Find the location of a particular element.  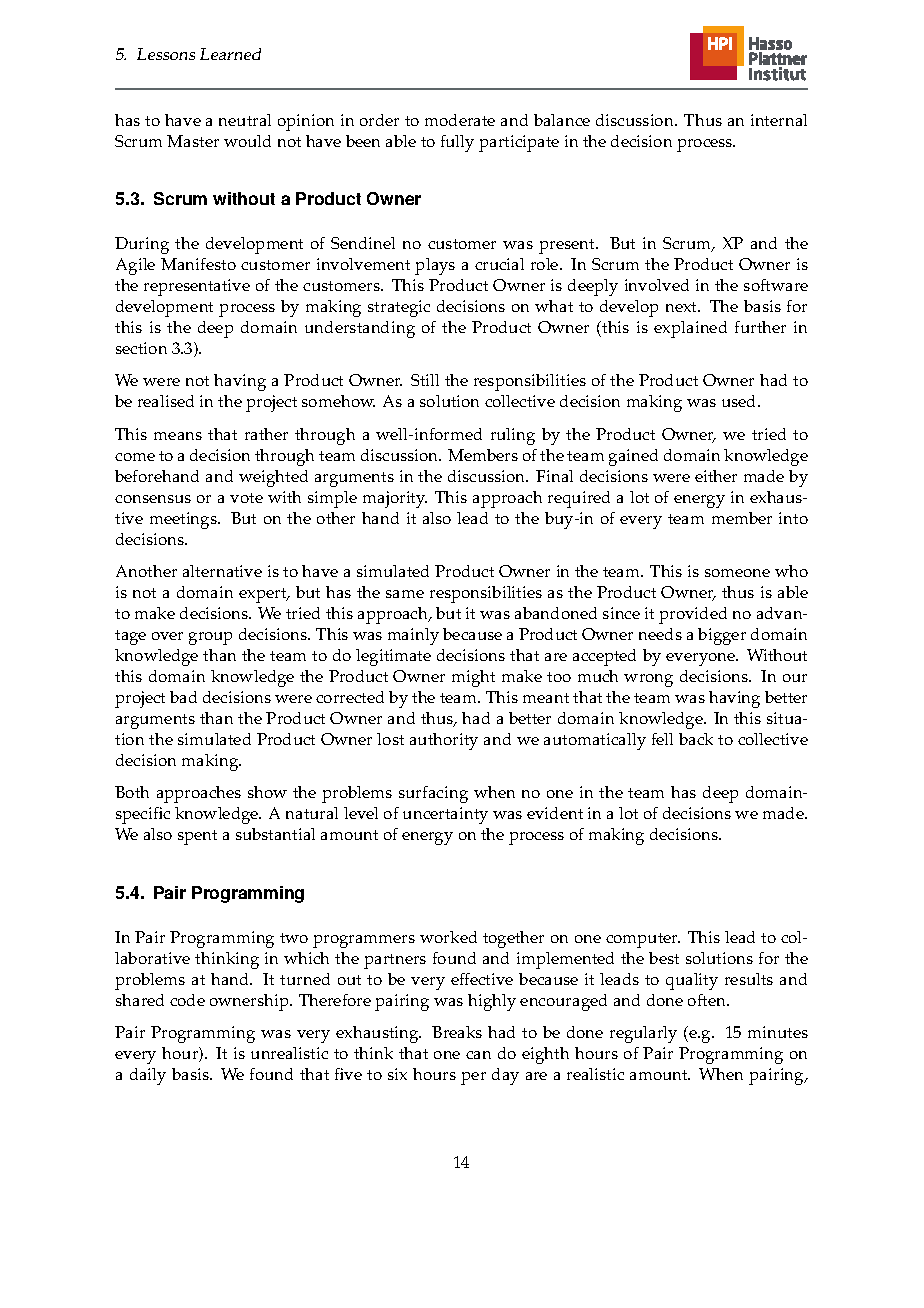

spent is located at coordinates (197, 837).
